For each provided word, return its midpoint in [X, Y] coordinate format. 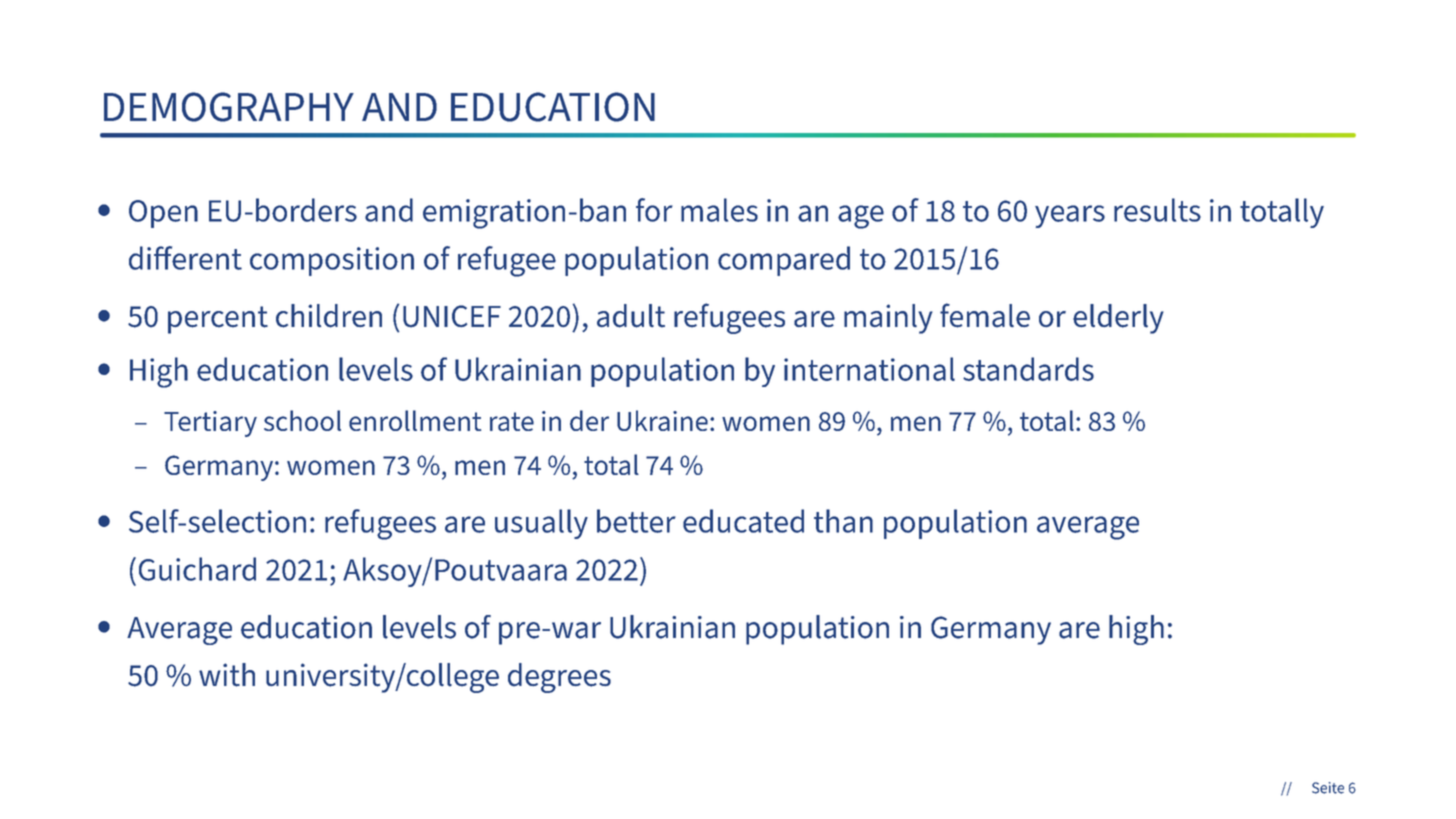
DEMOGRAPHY [229, 107]
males [719, 210]
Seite [1328, 788]
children [329, 316]
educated [743, 521]
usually [541, 524]
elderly [1118, 319]
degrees [559, 678]
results [1157, 210]
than [843, 521]
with [227, 675]
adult [631, 316]
